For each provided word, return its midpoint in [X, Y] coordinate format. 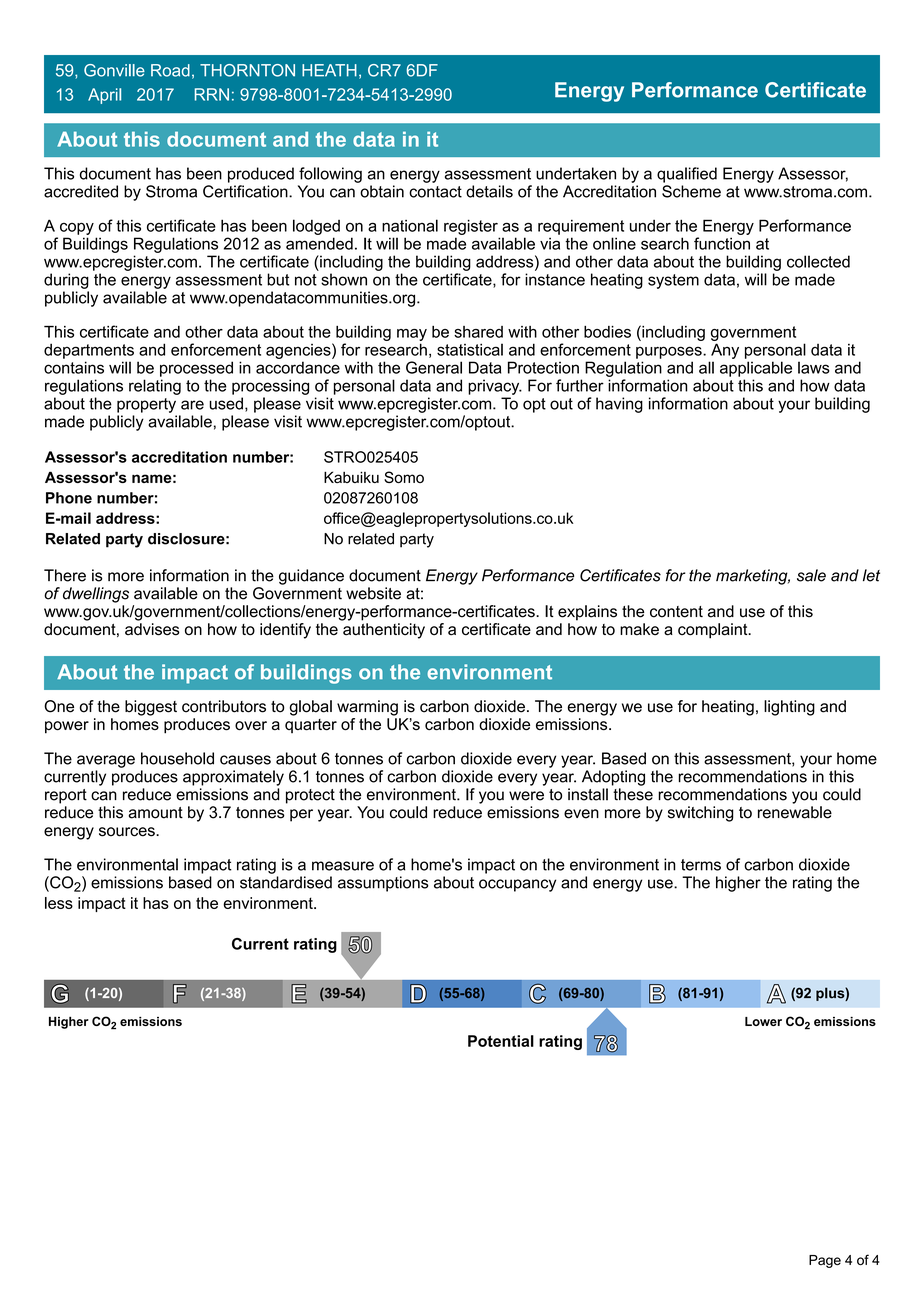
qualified [687, 175]
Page [825, 1261]
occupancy [517, 885]
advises [152, 629]
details [489, 191]
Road [170, 70]
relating [155, 387]
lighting [789, 708]
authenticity [384, 631]
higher [738, 884]
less [59, 903]
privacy [495, 387]
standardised [286, 882]
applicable [756, 369]
